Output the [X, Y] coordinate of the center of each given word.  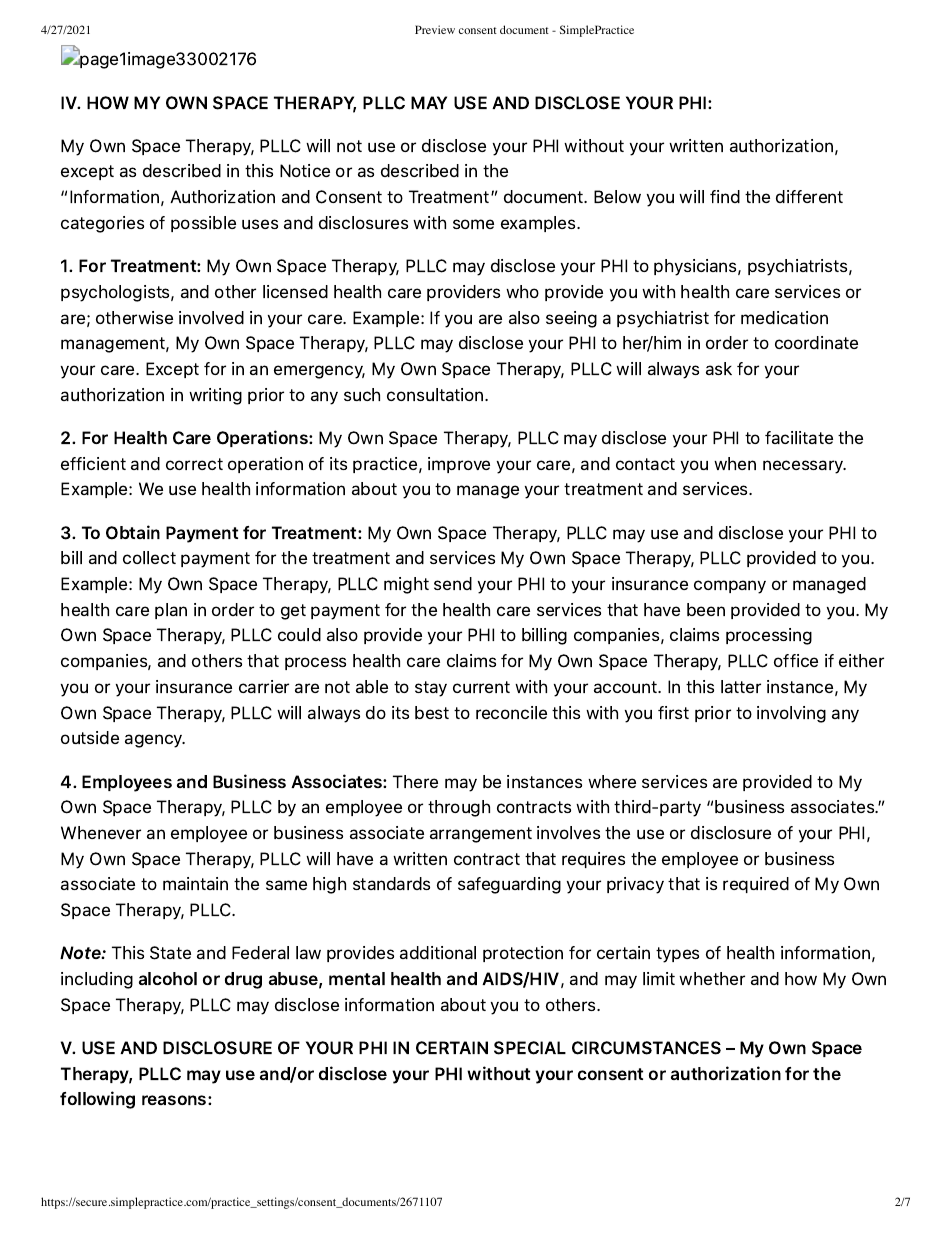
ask [719, 368]
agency [155, 741]
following [97, 1100]
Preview [435, 29]
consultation [436, 394]
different [809, 196]
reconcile [511, 712]
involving [791, 714]
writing [215, 396]
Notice [305, 170]
